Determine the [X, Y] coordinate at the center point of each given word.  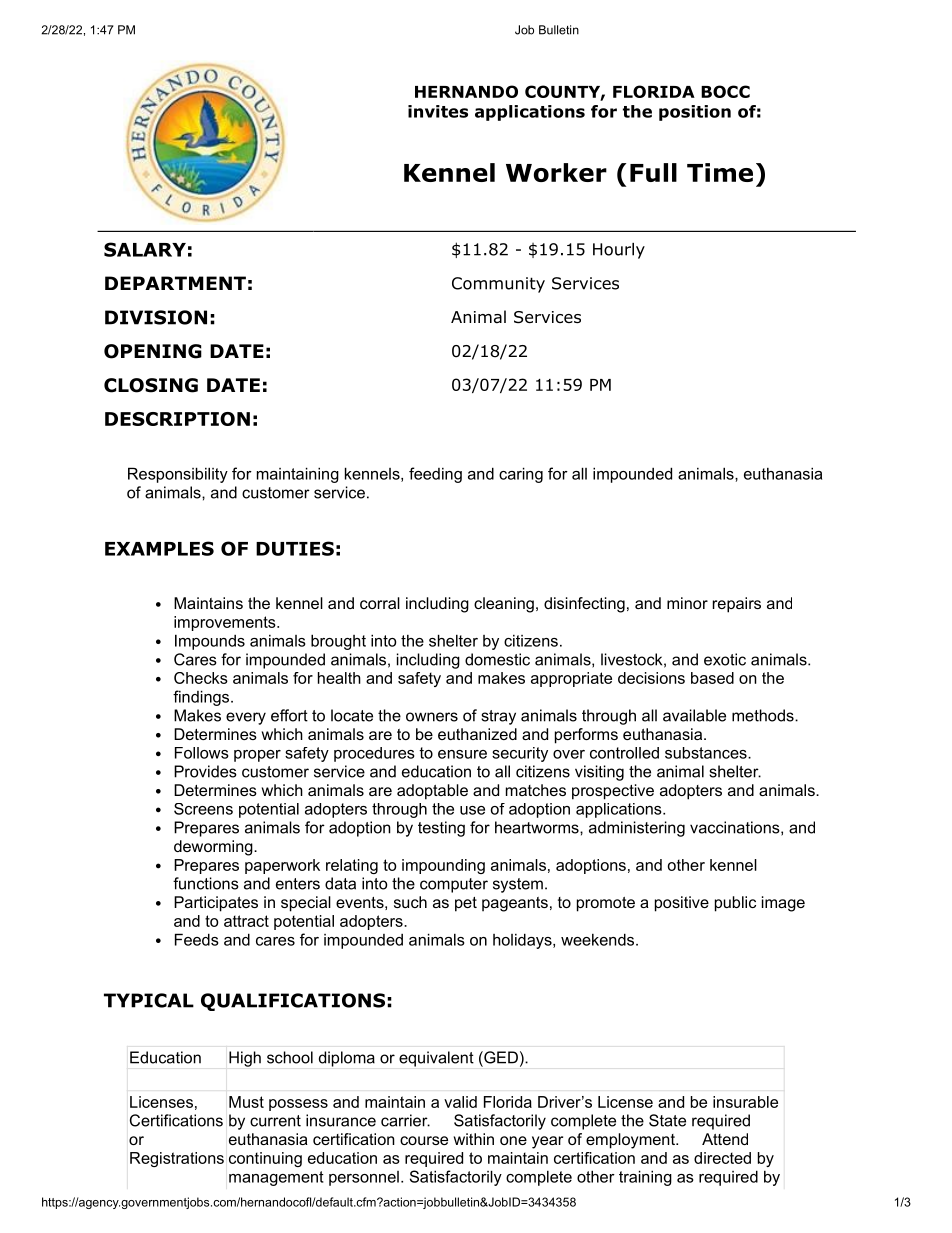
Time [720, 172]
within [474, 1139]
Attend [725, 1139]
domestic [497, 659]
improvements [226, 623]
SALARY [145, 249]
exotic [725, 659]
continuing [265, 1159]
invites [438, 111]
